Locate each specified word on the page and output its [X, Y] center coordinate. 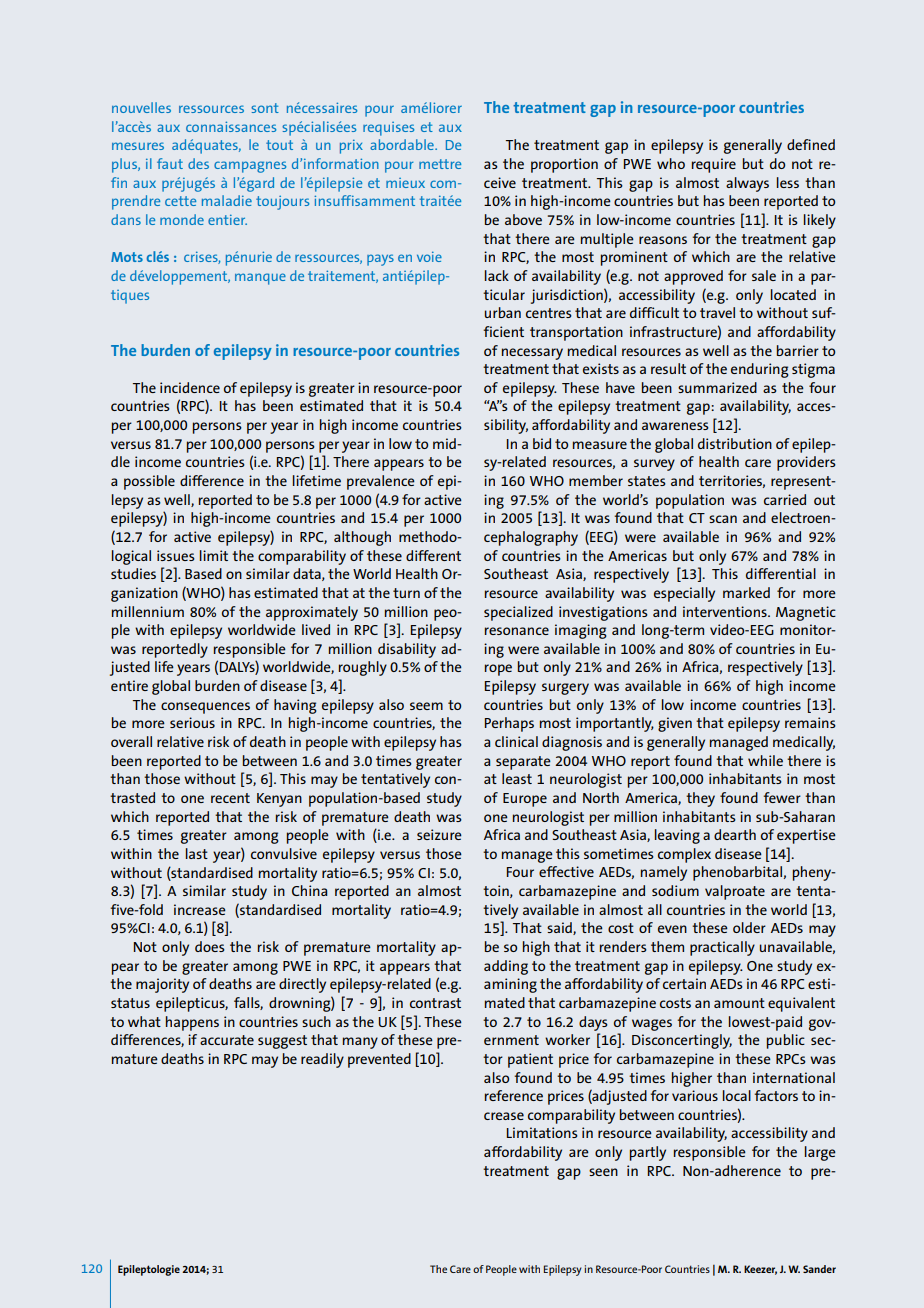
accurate [227, 1040]
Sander [819, 1269]
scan [723, 519]
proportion [564, 165]
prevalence [381, 482]
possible [149, 482]
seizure [439, 834]
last [197, 853]
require [714, 165]
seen [603, 1172]
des [198, 163]
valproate [735, 892]
